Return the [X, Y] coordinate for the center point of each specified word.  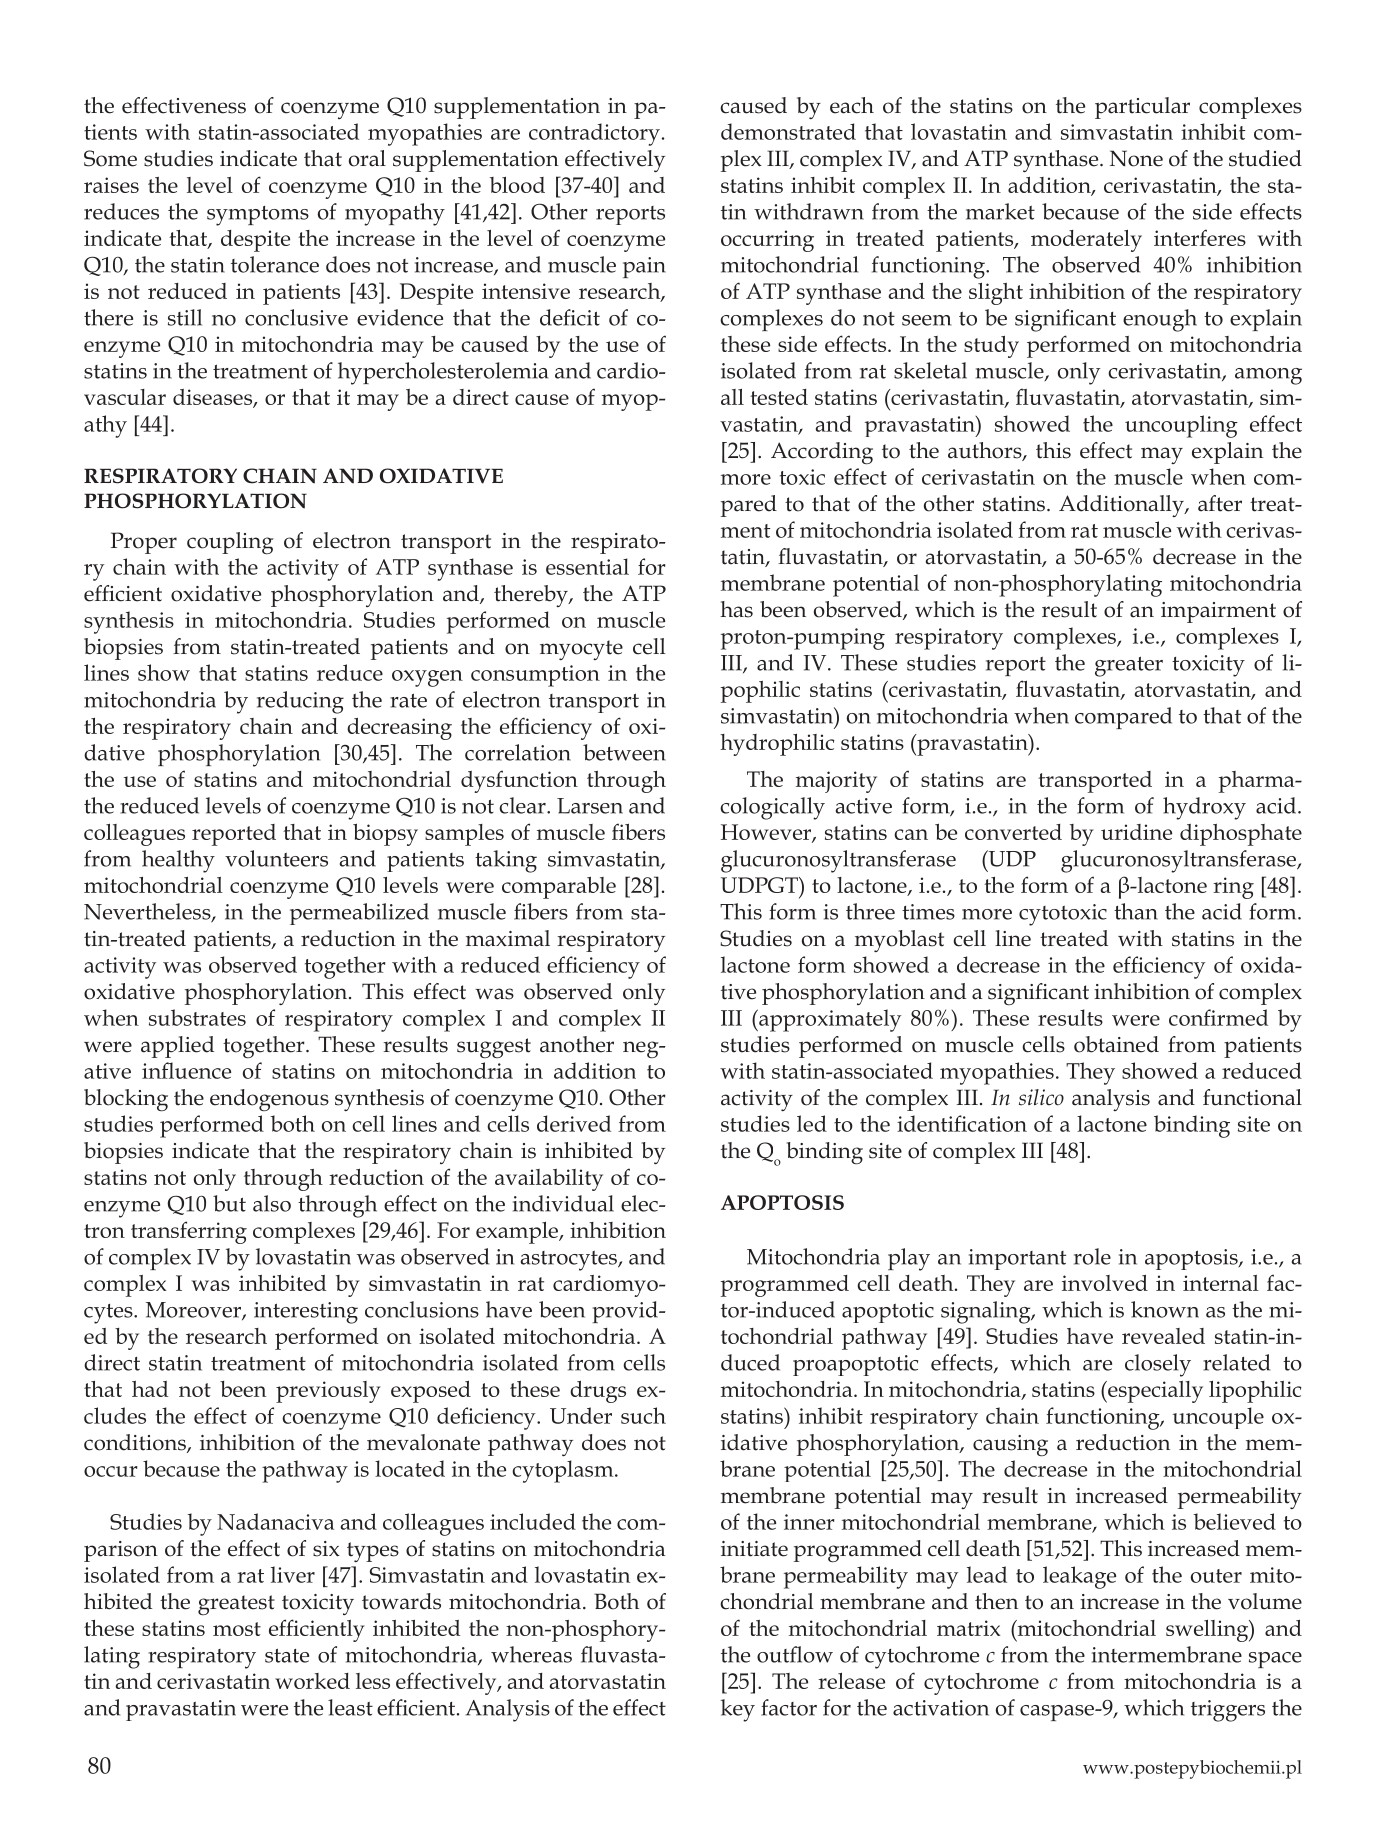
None [1136, 158]
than [1136, 911]
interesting [306, 1313]
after [1220, 503]
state [287, 1655]
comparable [559, 888]
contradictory [594, 134]
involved [1105, 1283]
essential [587, 566]
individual [563, 1203]
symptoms [258, 216]
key [737, 1710]
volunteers [276, 858]
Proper [144, 543]
